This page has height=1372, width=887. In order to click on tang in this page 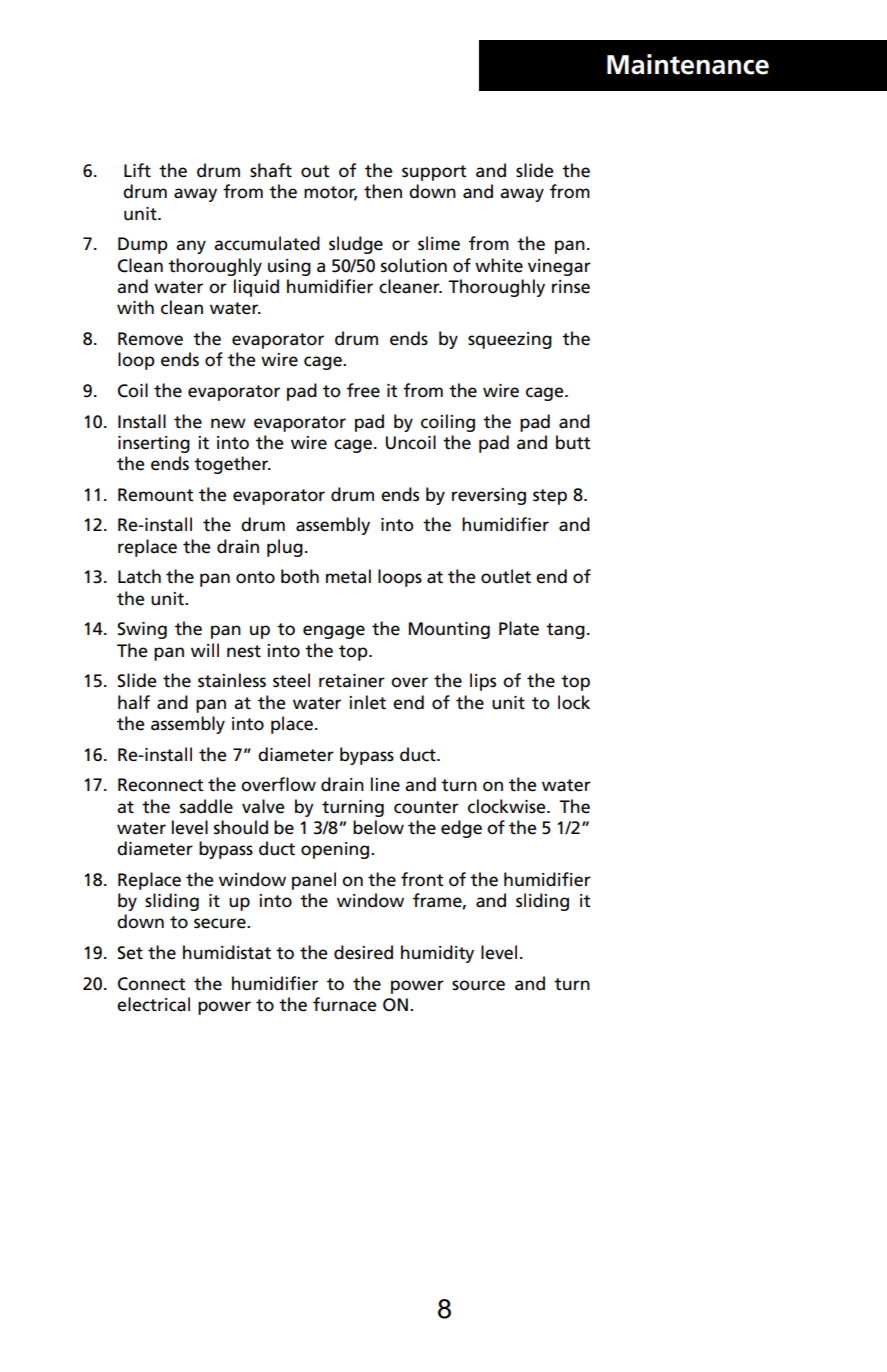, I will do `click(565, 631)`.
